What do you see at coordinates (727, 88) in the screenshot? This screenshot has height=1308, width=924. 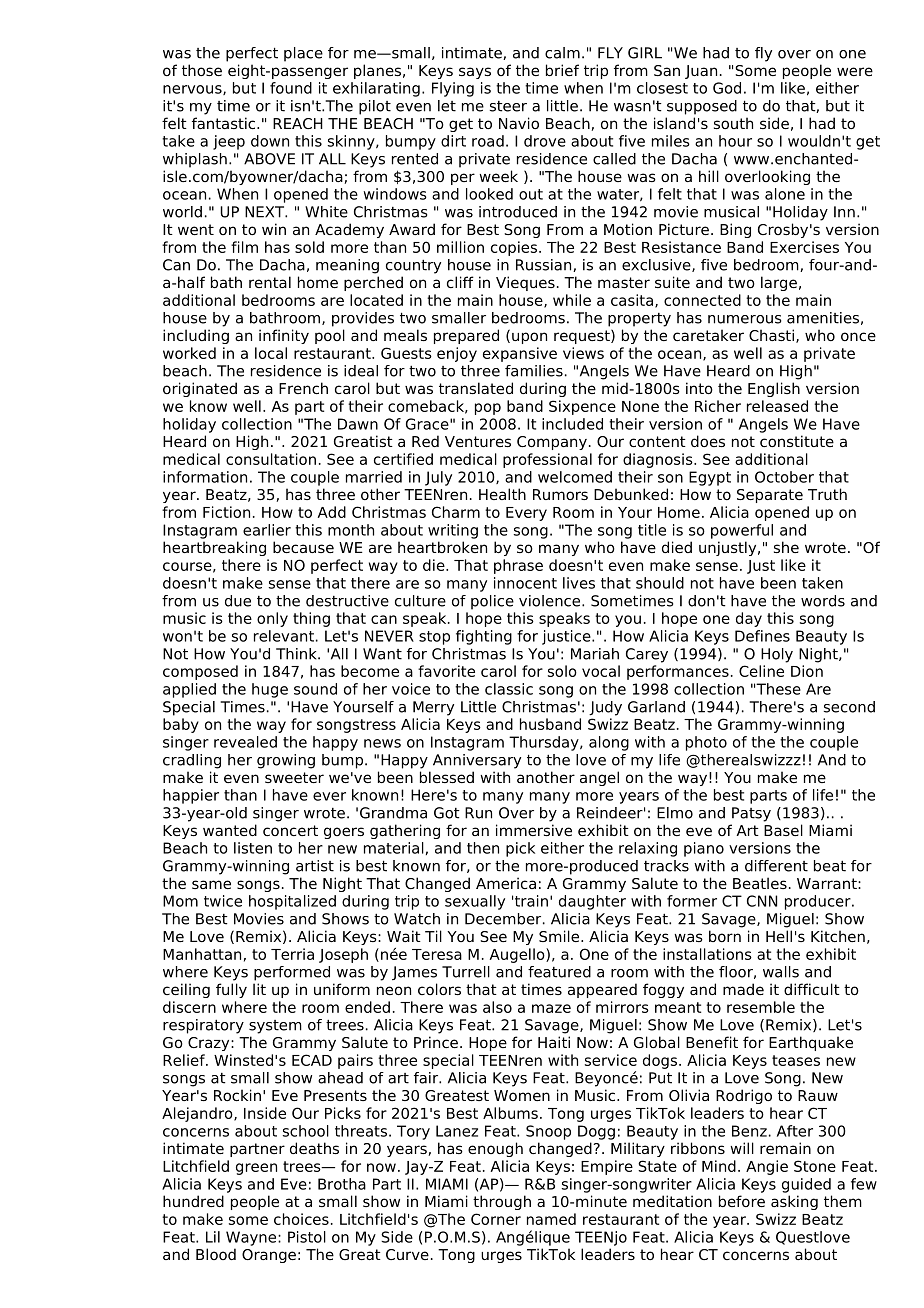 I see `God` at bounding box center [727, 88].
